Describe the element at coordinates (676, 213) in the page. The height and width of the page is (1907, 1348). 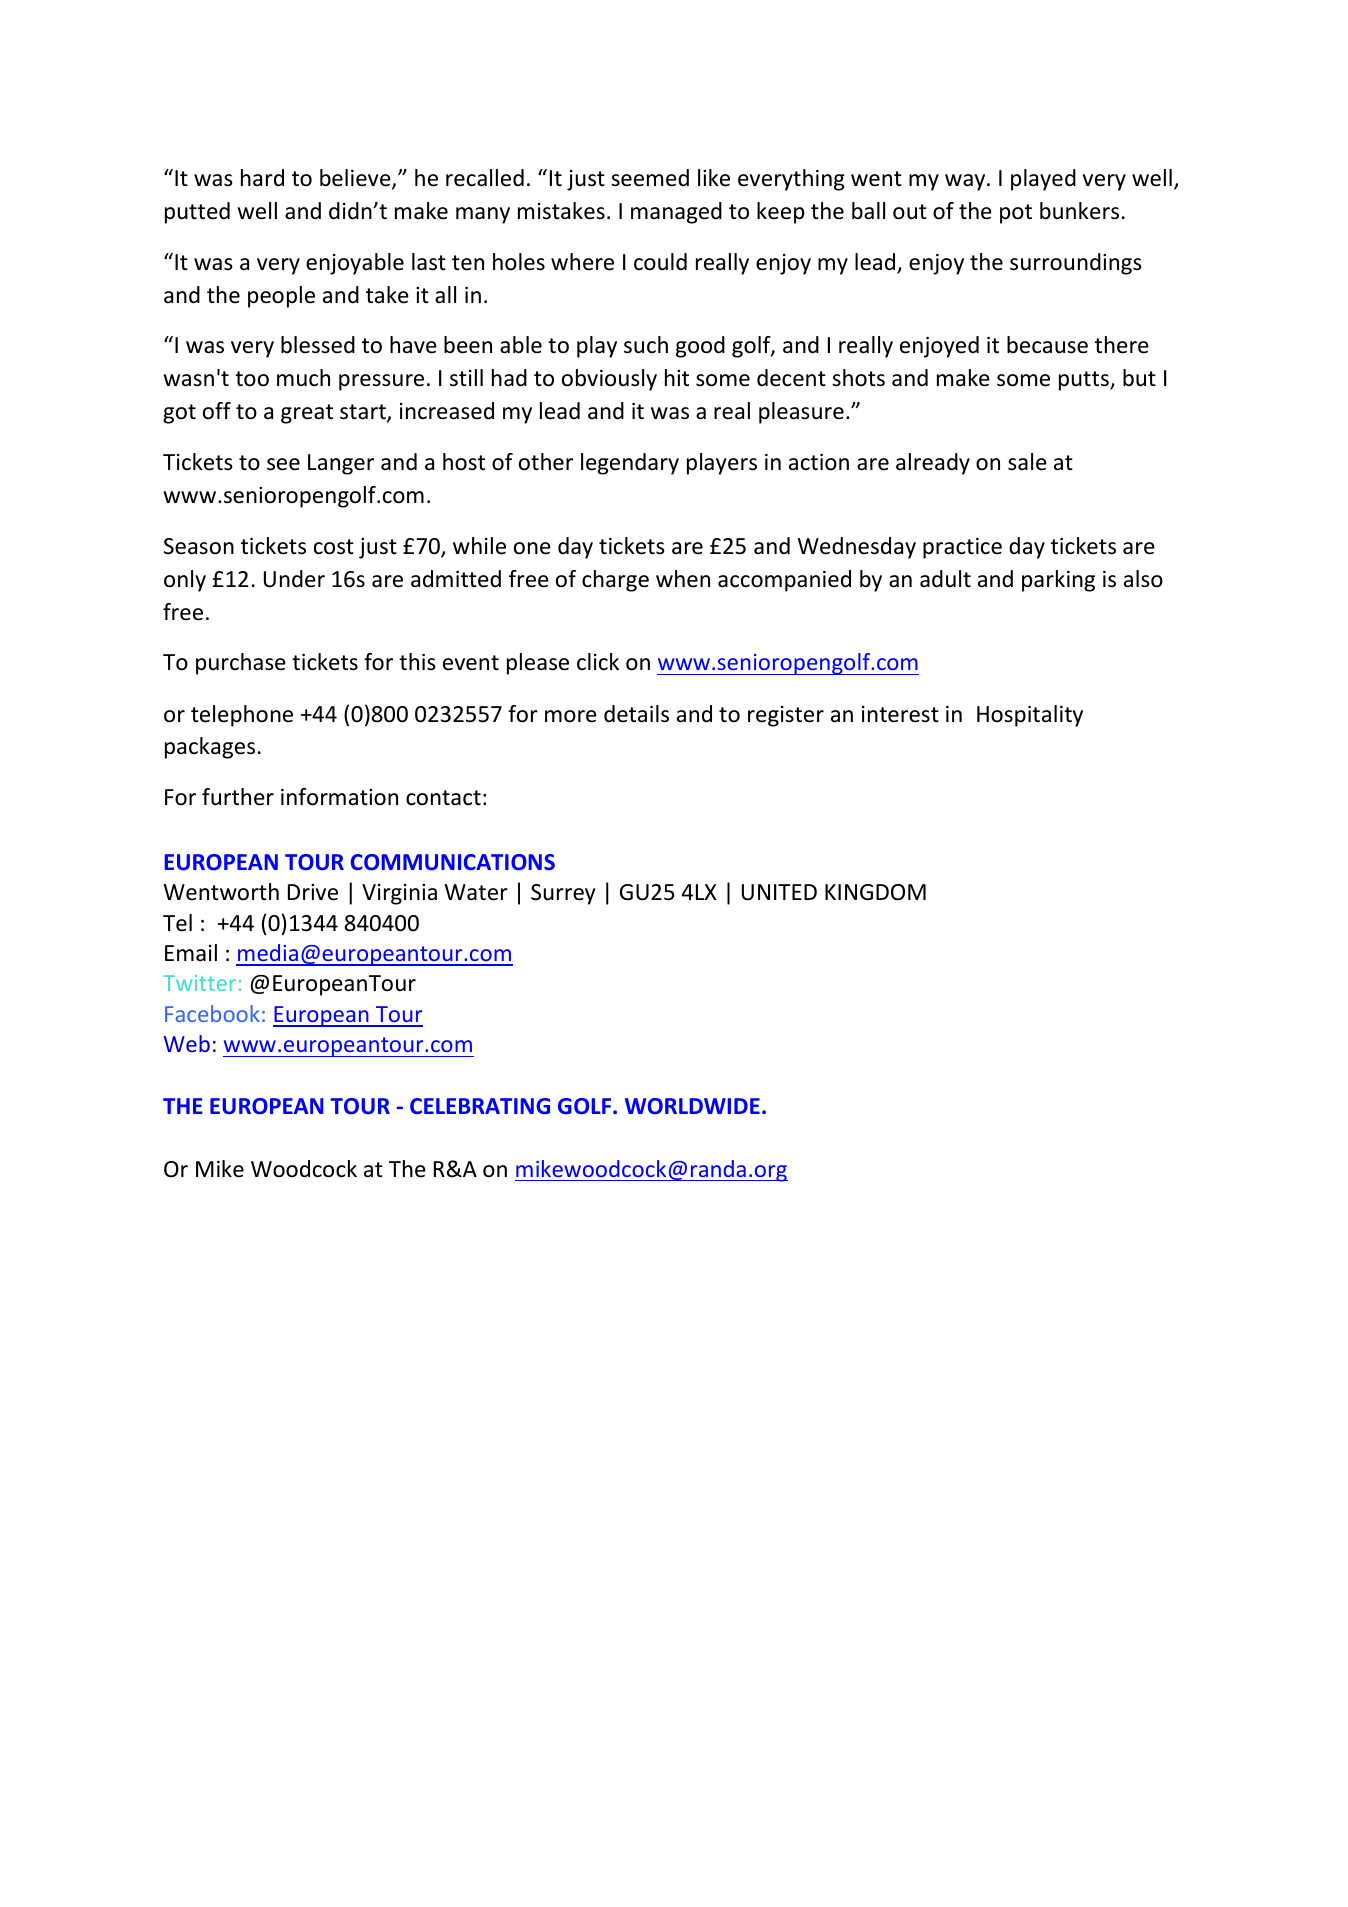
I see `managed` at that location.
